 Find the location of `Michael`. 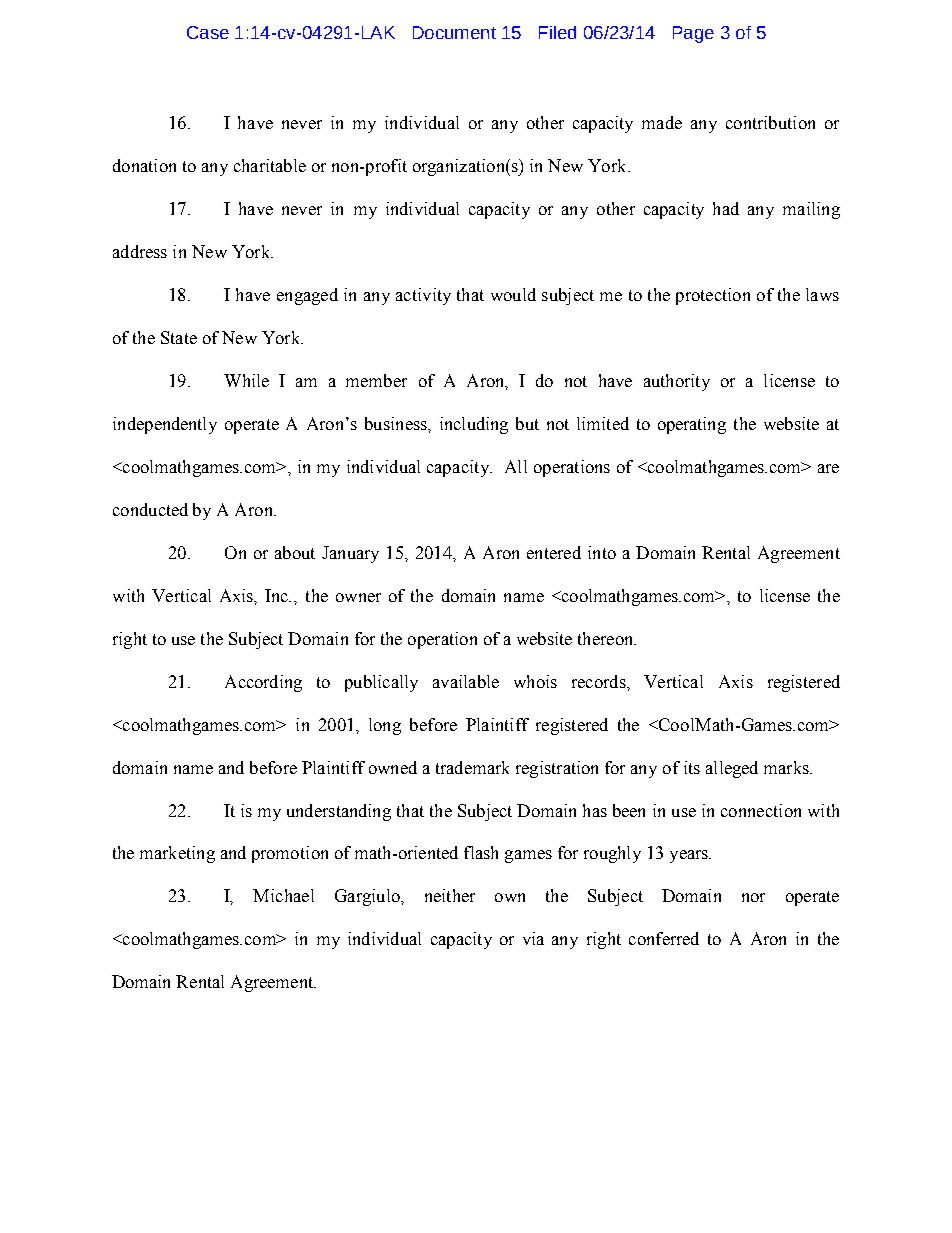

Michael is located at coordinates (283, 895).
